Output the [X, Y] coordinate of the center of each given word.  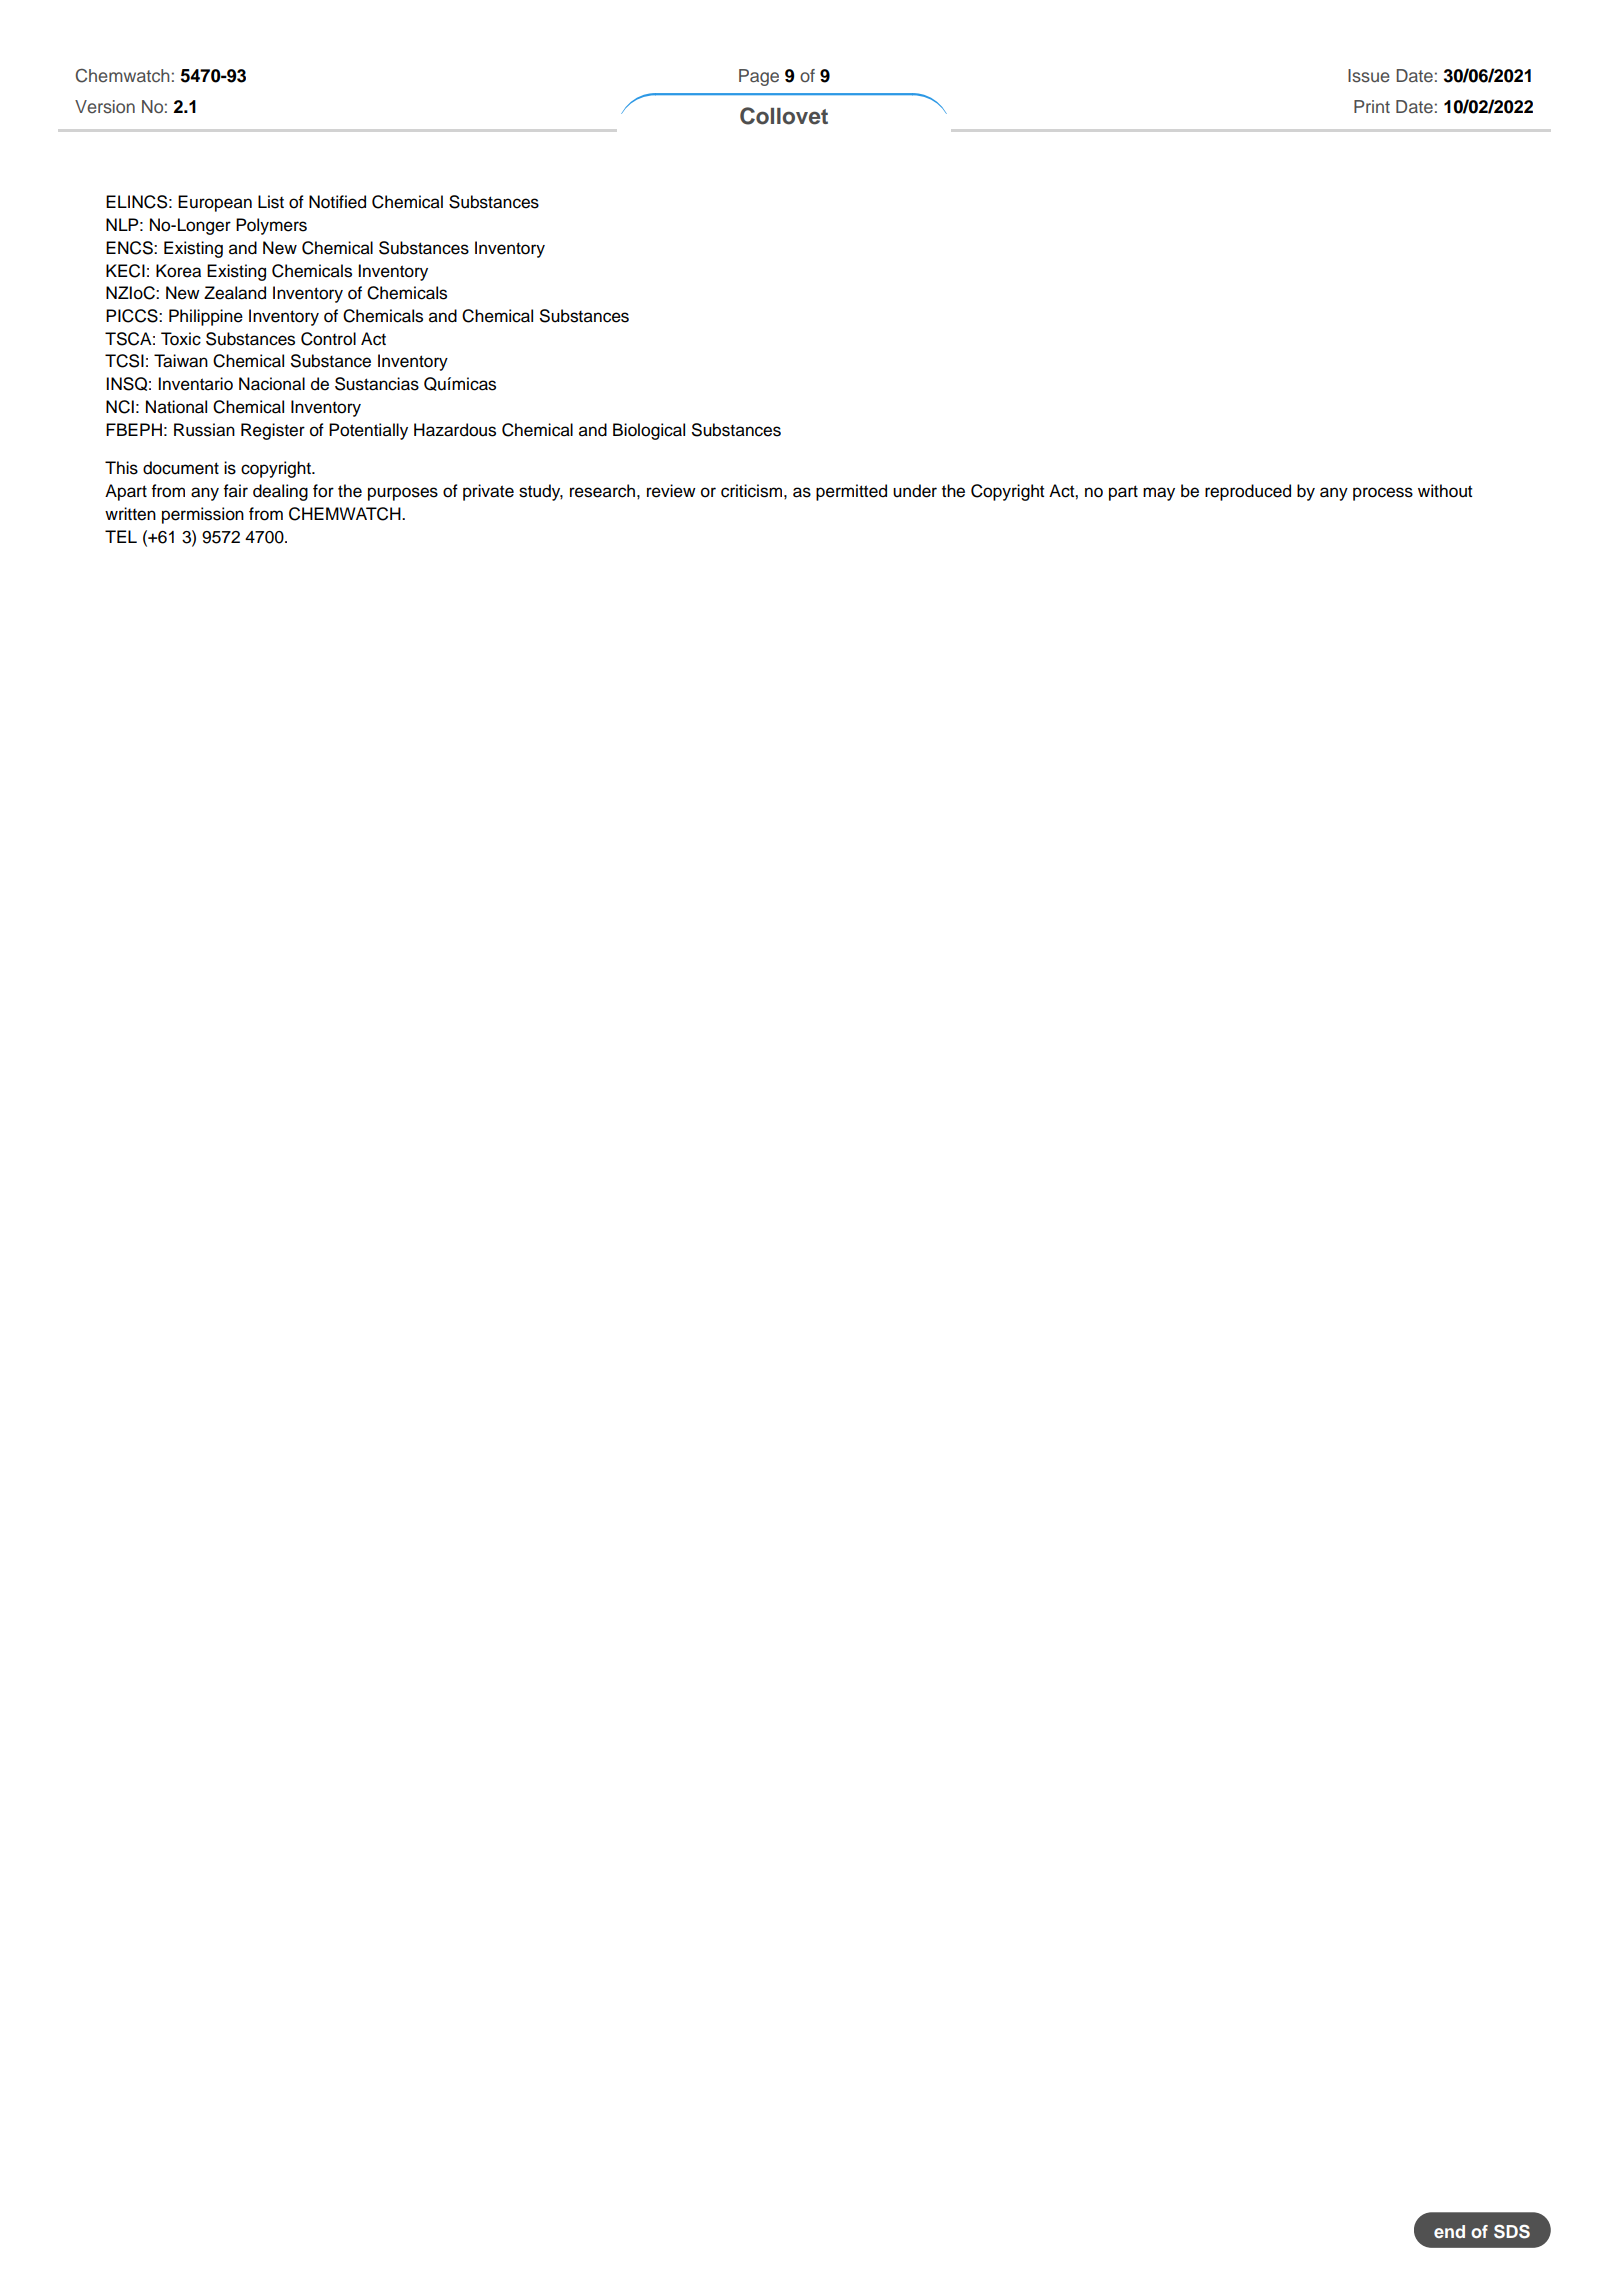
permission [203, 515]
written [130, 514]
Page [759, 77]
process [1383, 494]
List [271, 202]
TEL [121, 536]
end [1449, 2231]
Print [1372, 106]
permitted [851, 492]
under [915, 491]
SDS [1512, 2231]
